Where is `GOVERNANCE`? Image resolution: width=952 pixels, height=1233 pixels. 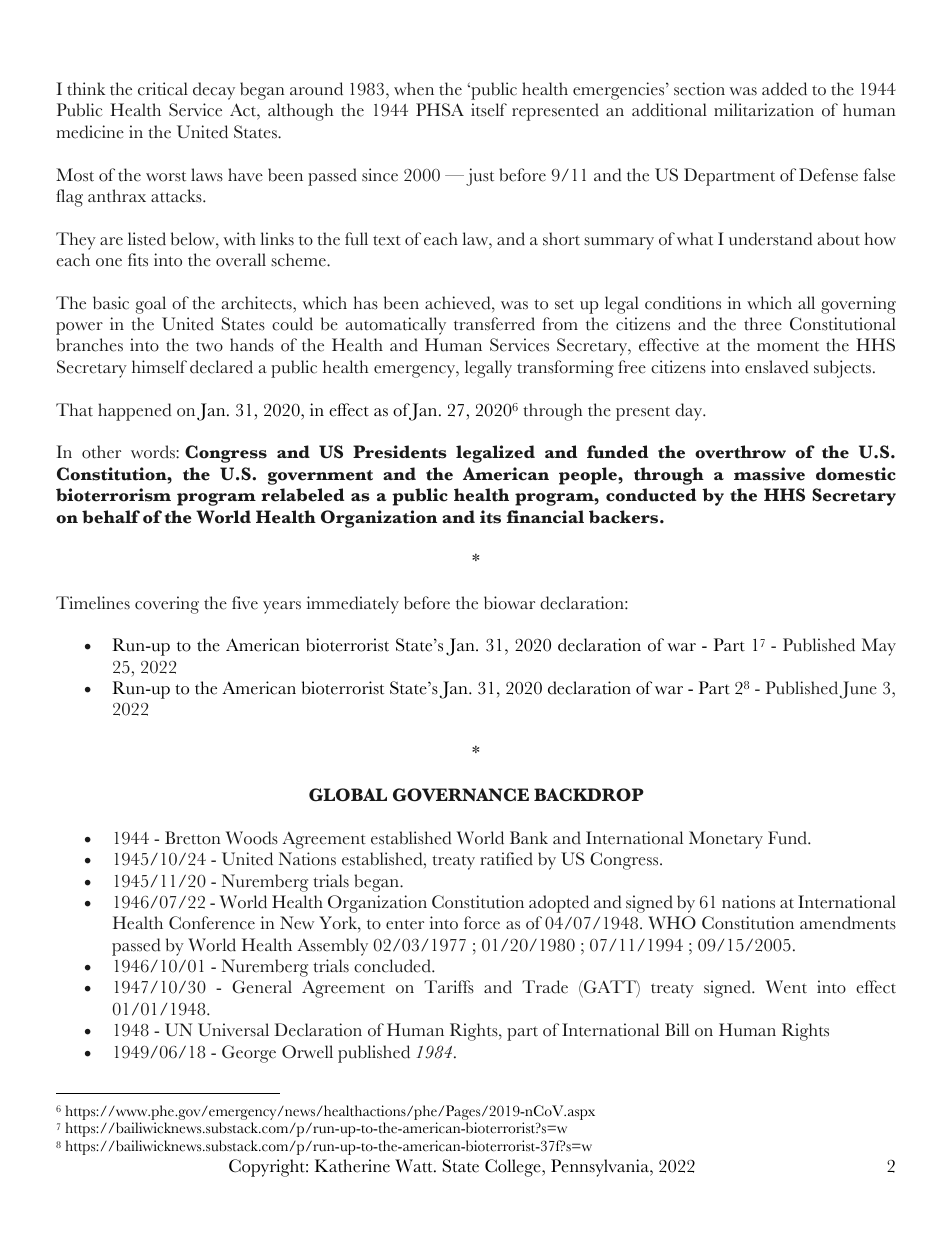 GOVERNANCE is located at coordinates (461, 795).
